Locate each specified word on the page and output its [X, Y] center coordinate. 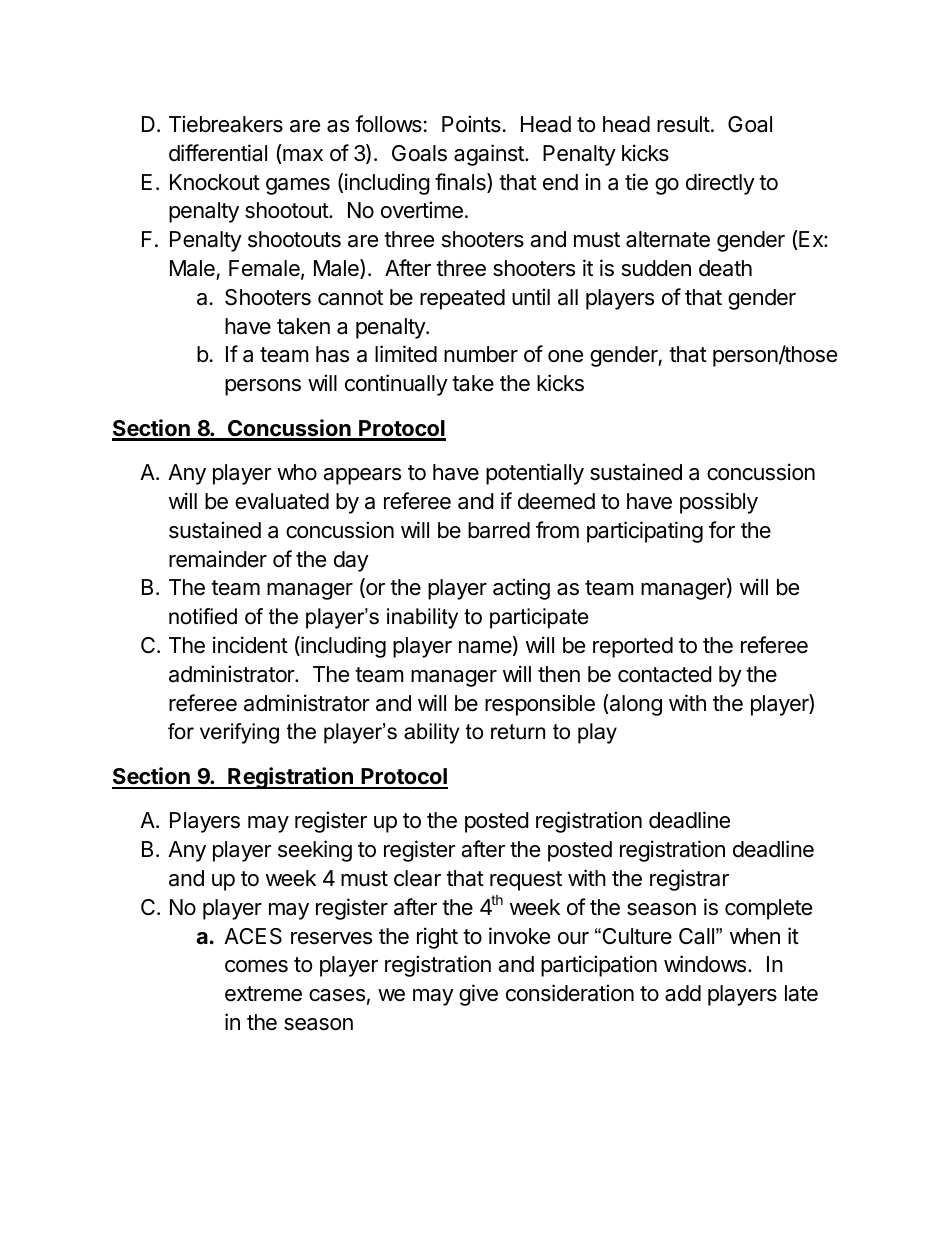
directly [720, 184]
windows [705, 964]
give [478, 995]
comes [256, 966]
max [302, 156]
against [490, 155]
